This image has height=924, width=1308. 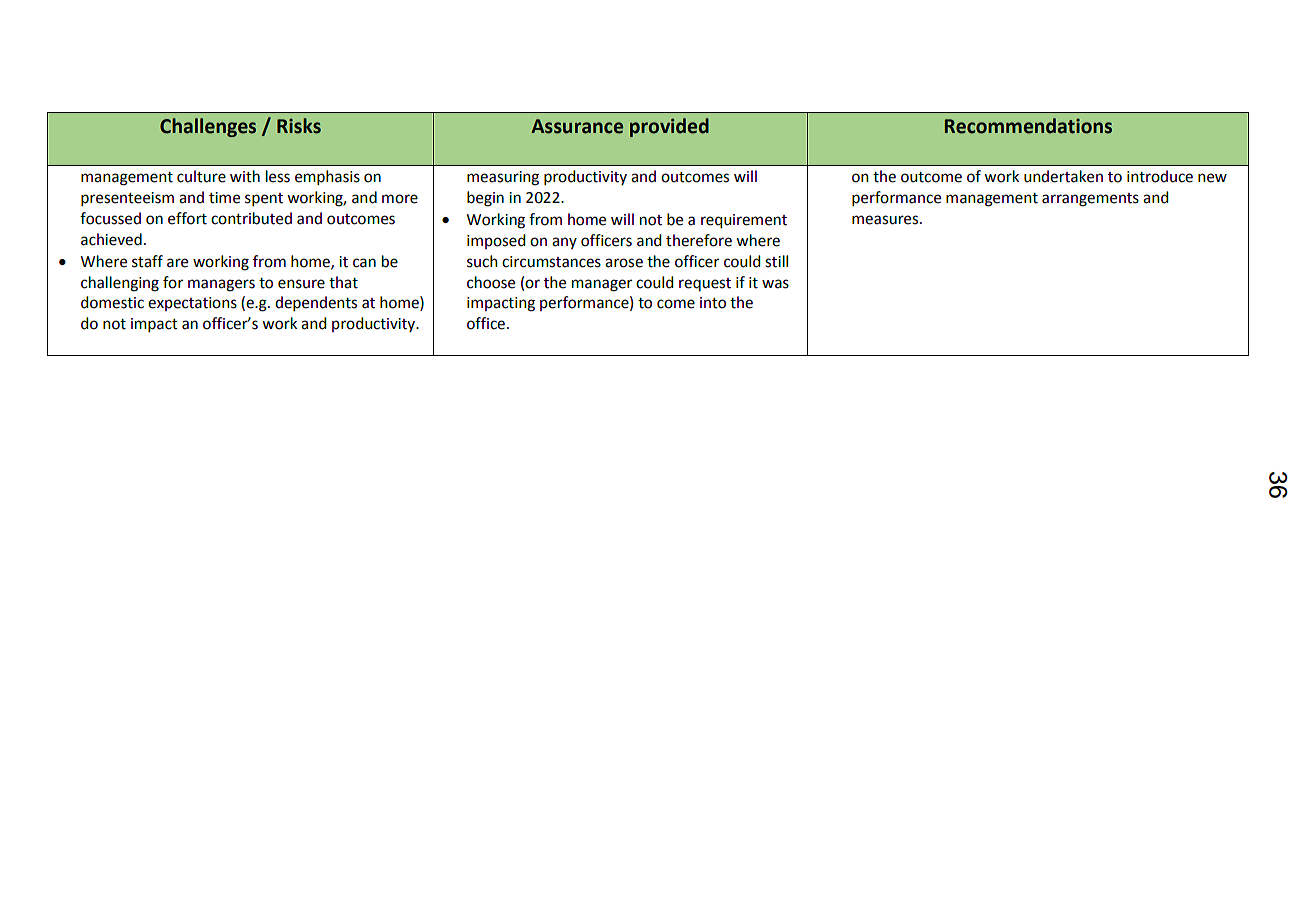 What do you see at coordinates (192, 304) in the image?
I see `expectations` at bounding box center [192, 304].
